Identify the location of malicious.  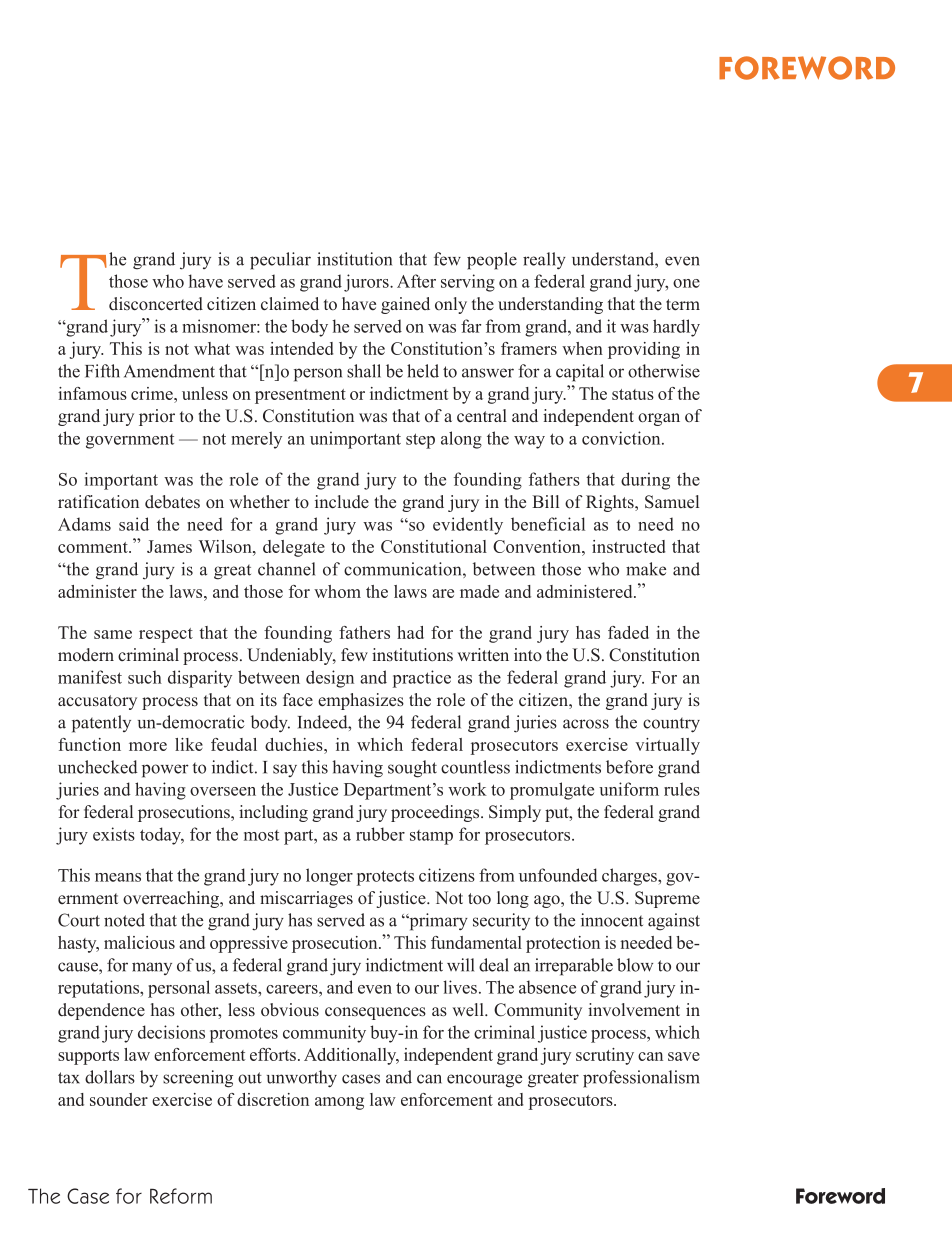
(139, 942).
